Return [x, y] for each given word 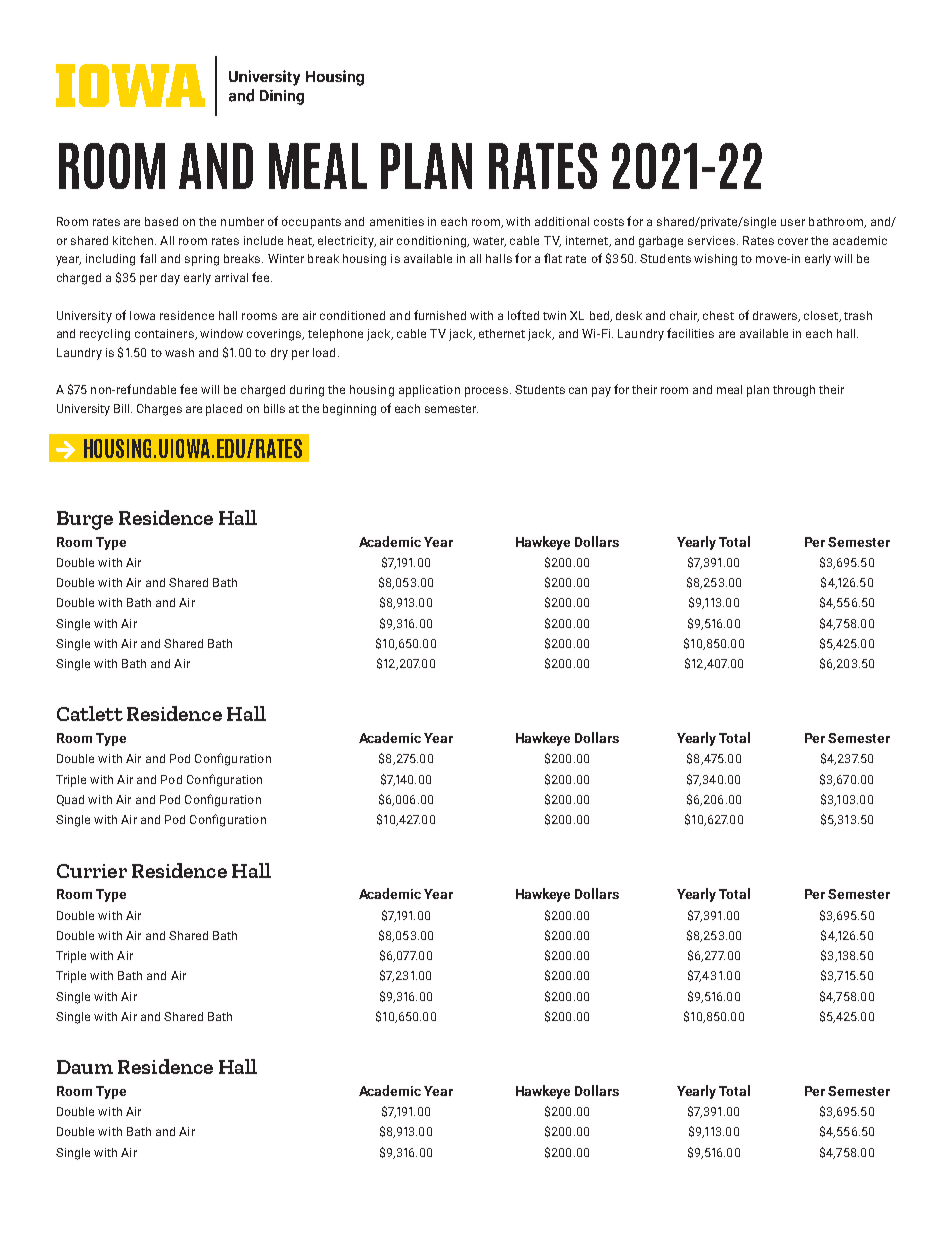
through [794, 391]
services [711, 240]
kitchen [133, 240]
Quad [70, 800]
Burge [85, 520]
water [489, 242]
